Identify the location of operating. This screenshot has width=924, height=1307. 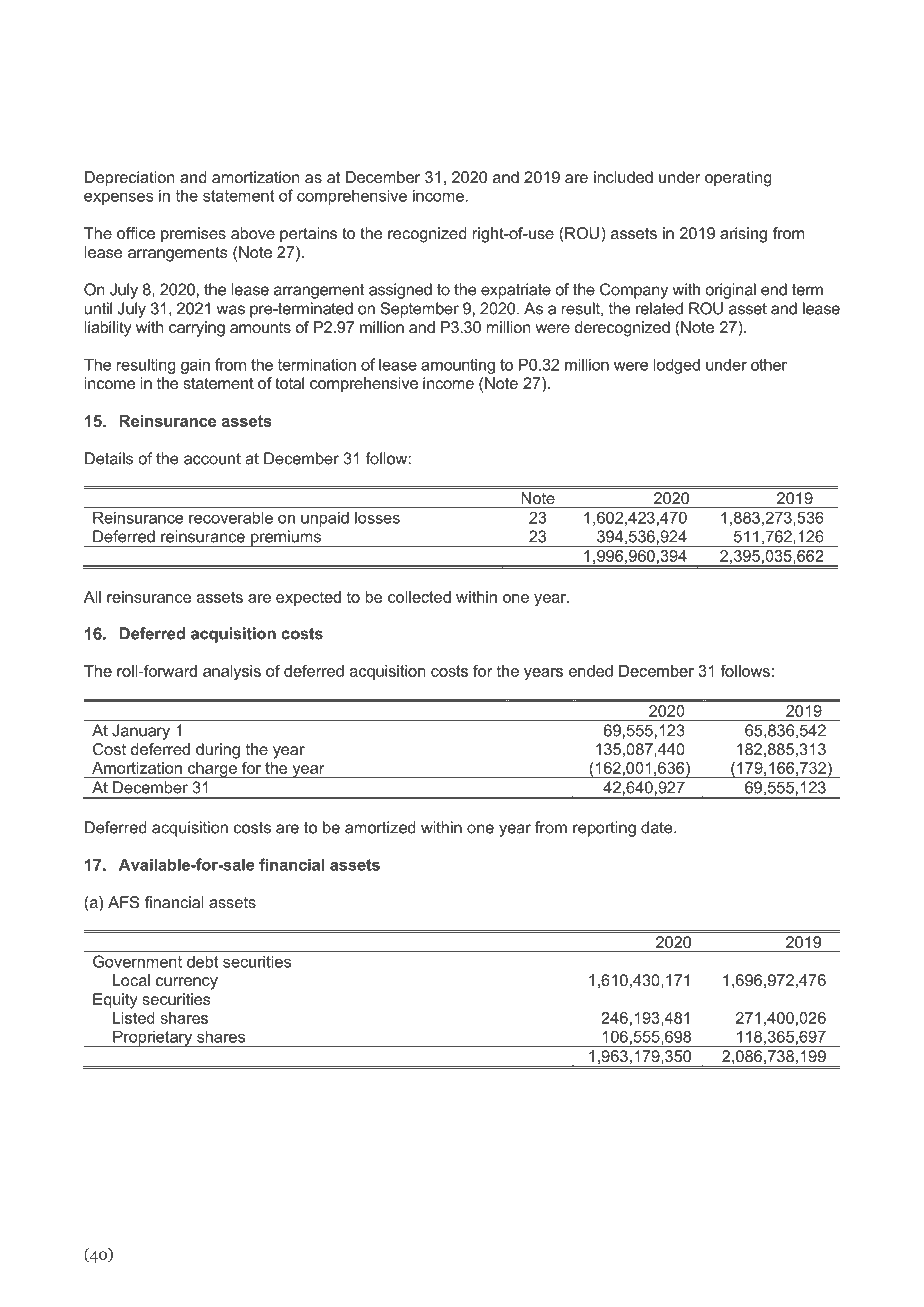
(738, 179).
